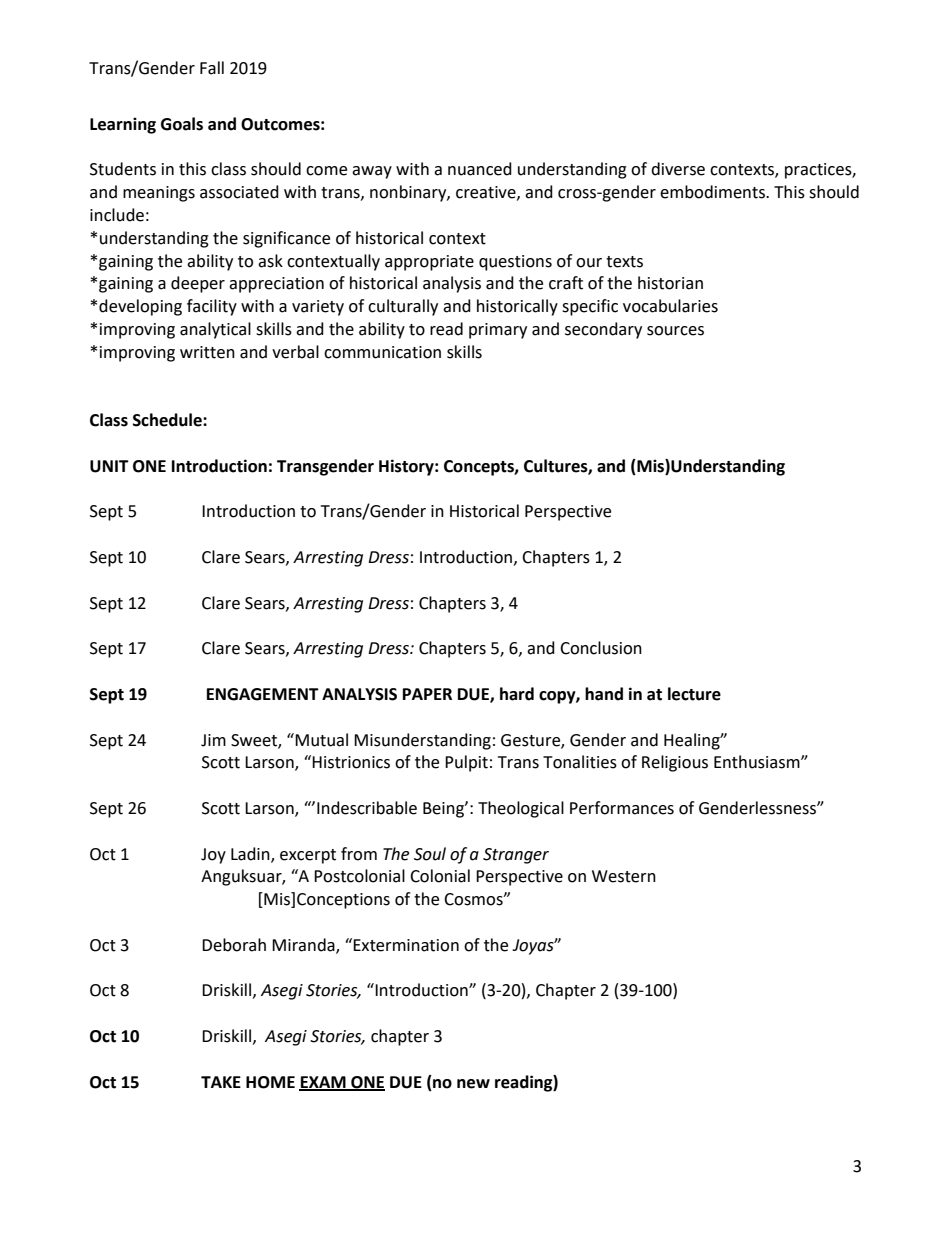  What do you see at coordinates (678, 169) in the image?
I see `diverse` at bounding box center [678, 169].
